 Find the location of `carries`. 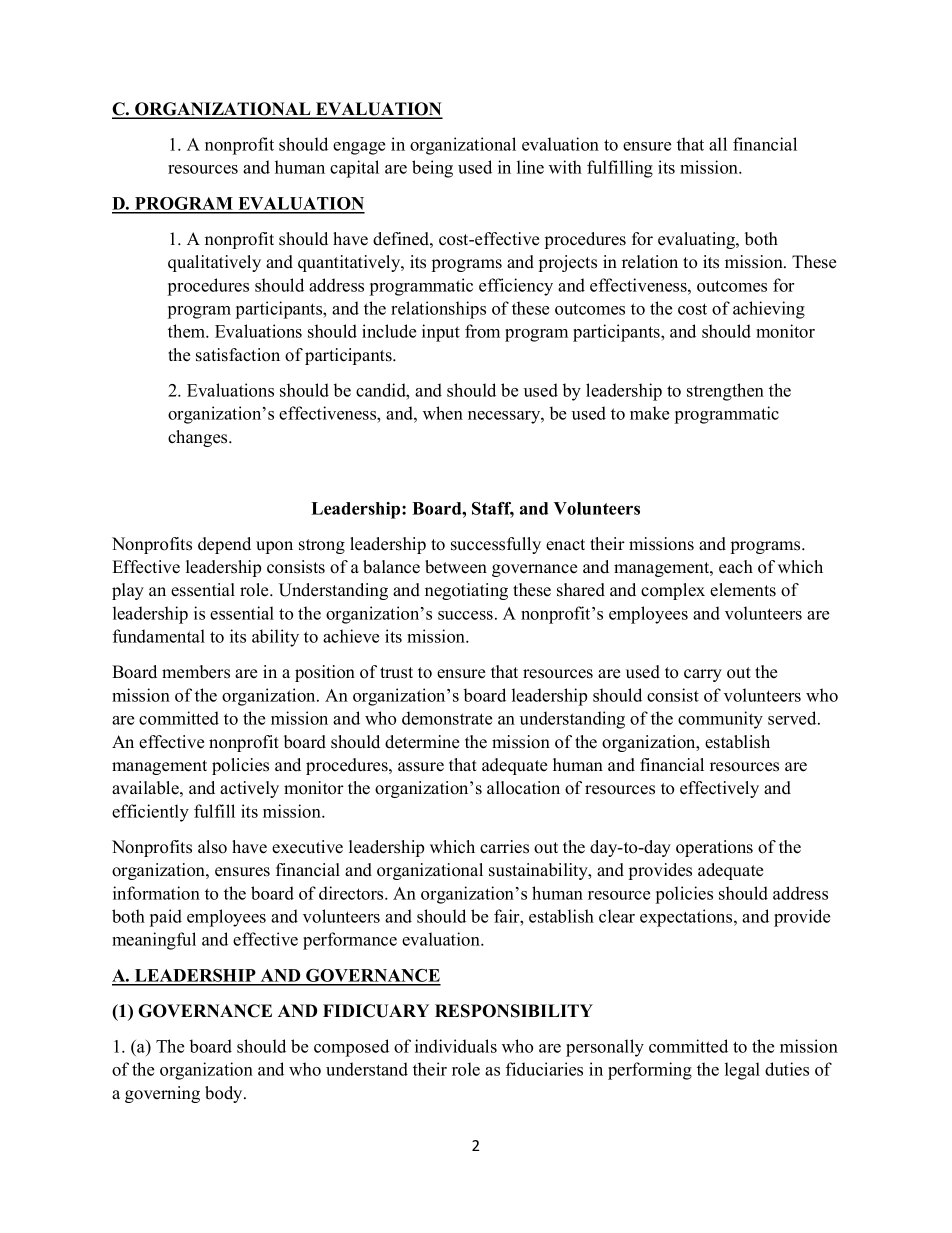

carries is located at coordinates (504, 847).
